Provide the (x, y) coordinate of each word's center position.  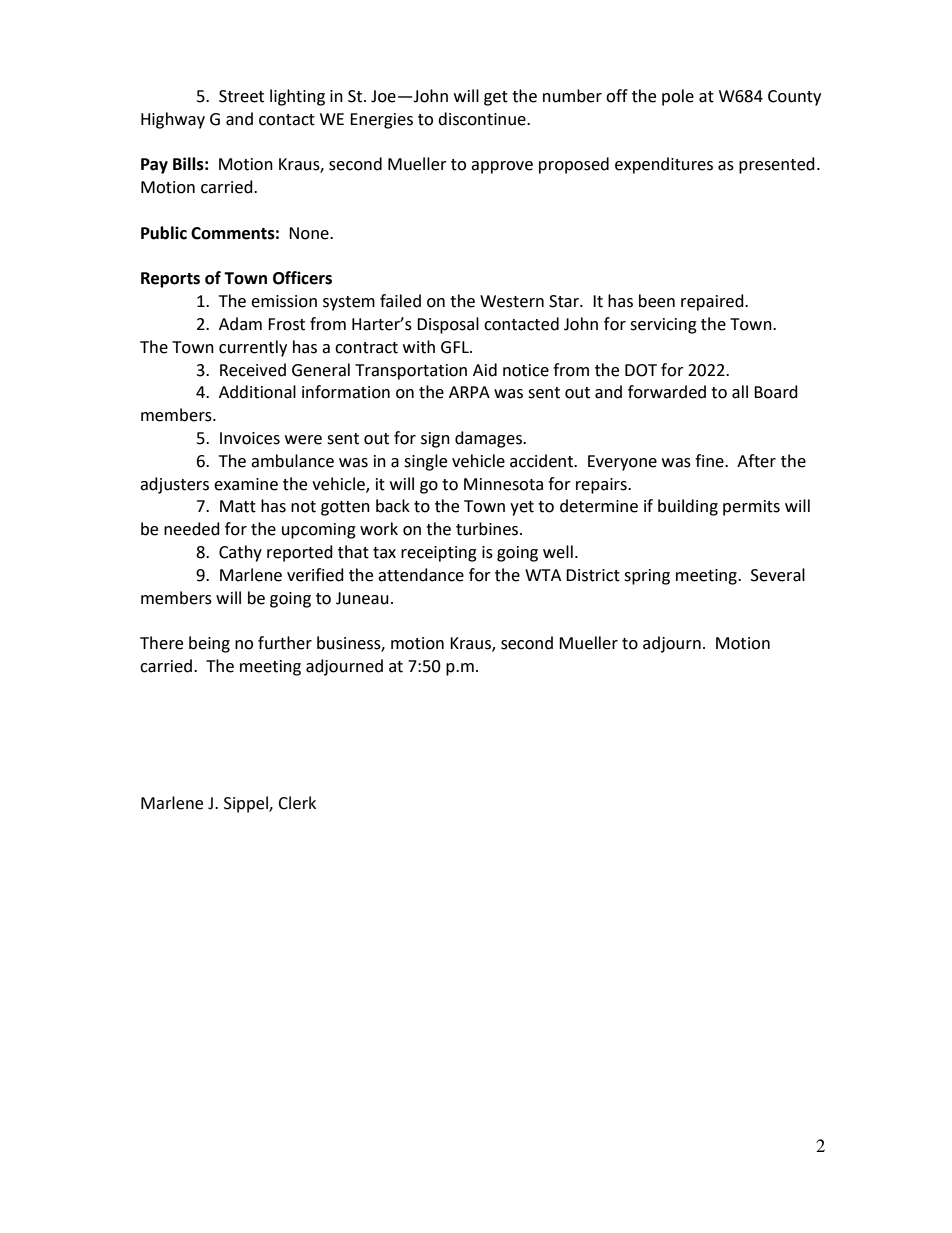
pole (678, 97)
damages (489, 439)
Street (241, 96)
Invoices (250, 438)
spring (647, 577)
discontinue (483, 119)
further (285, 643)
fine (710, 461)
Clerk (297, 803)
